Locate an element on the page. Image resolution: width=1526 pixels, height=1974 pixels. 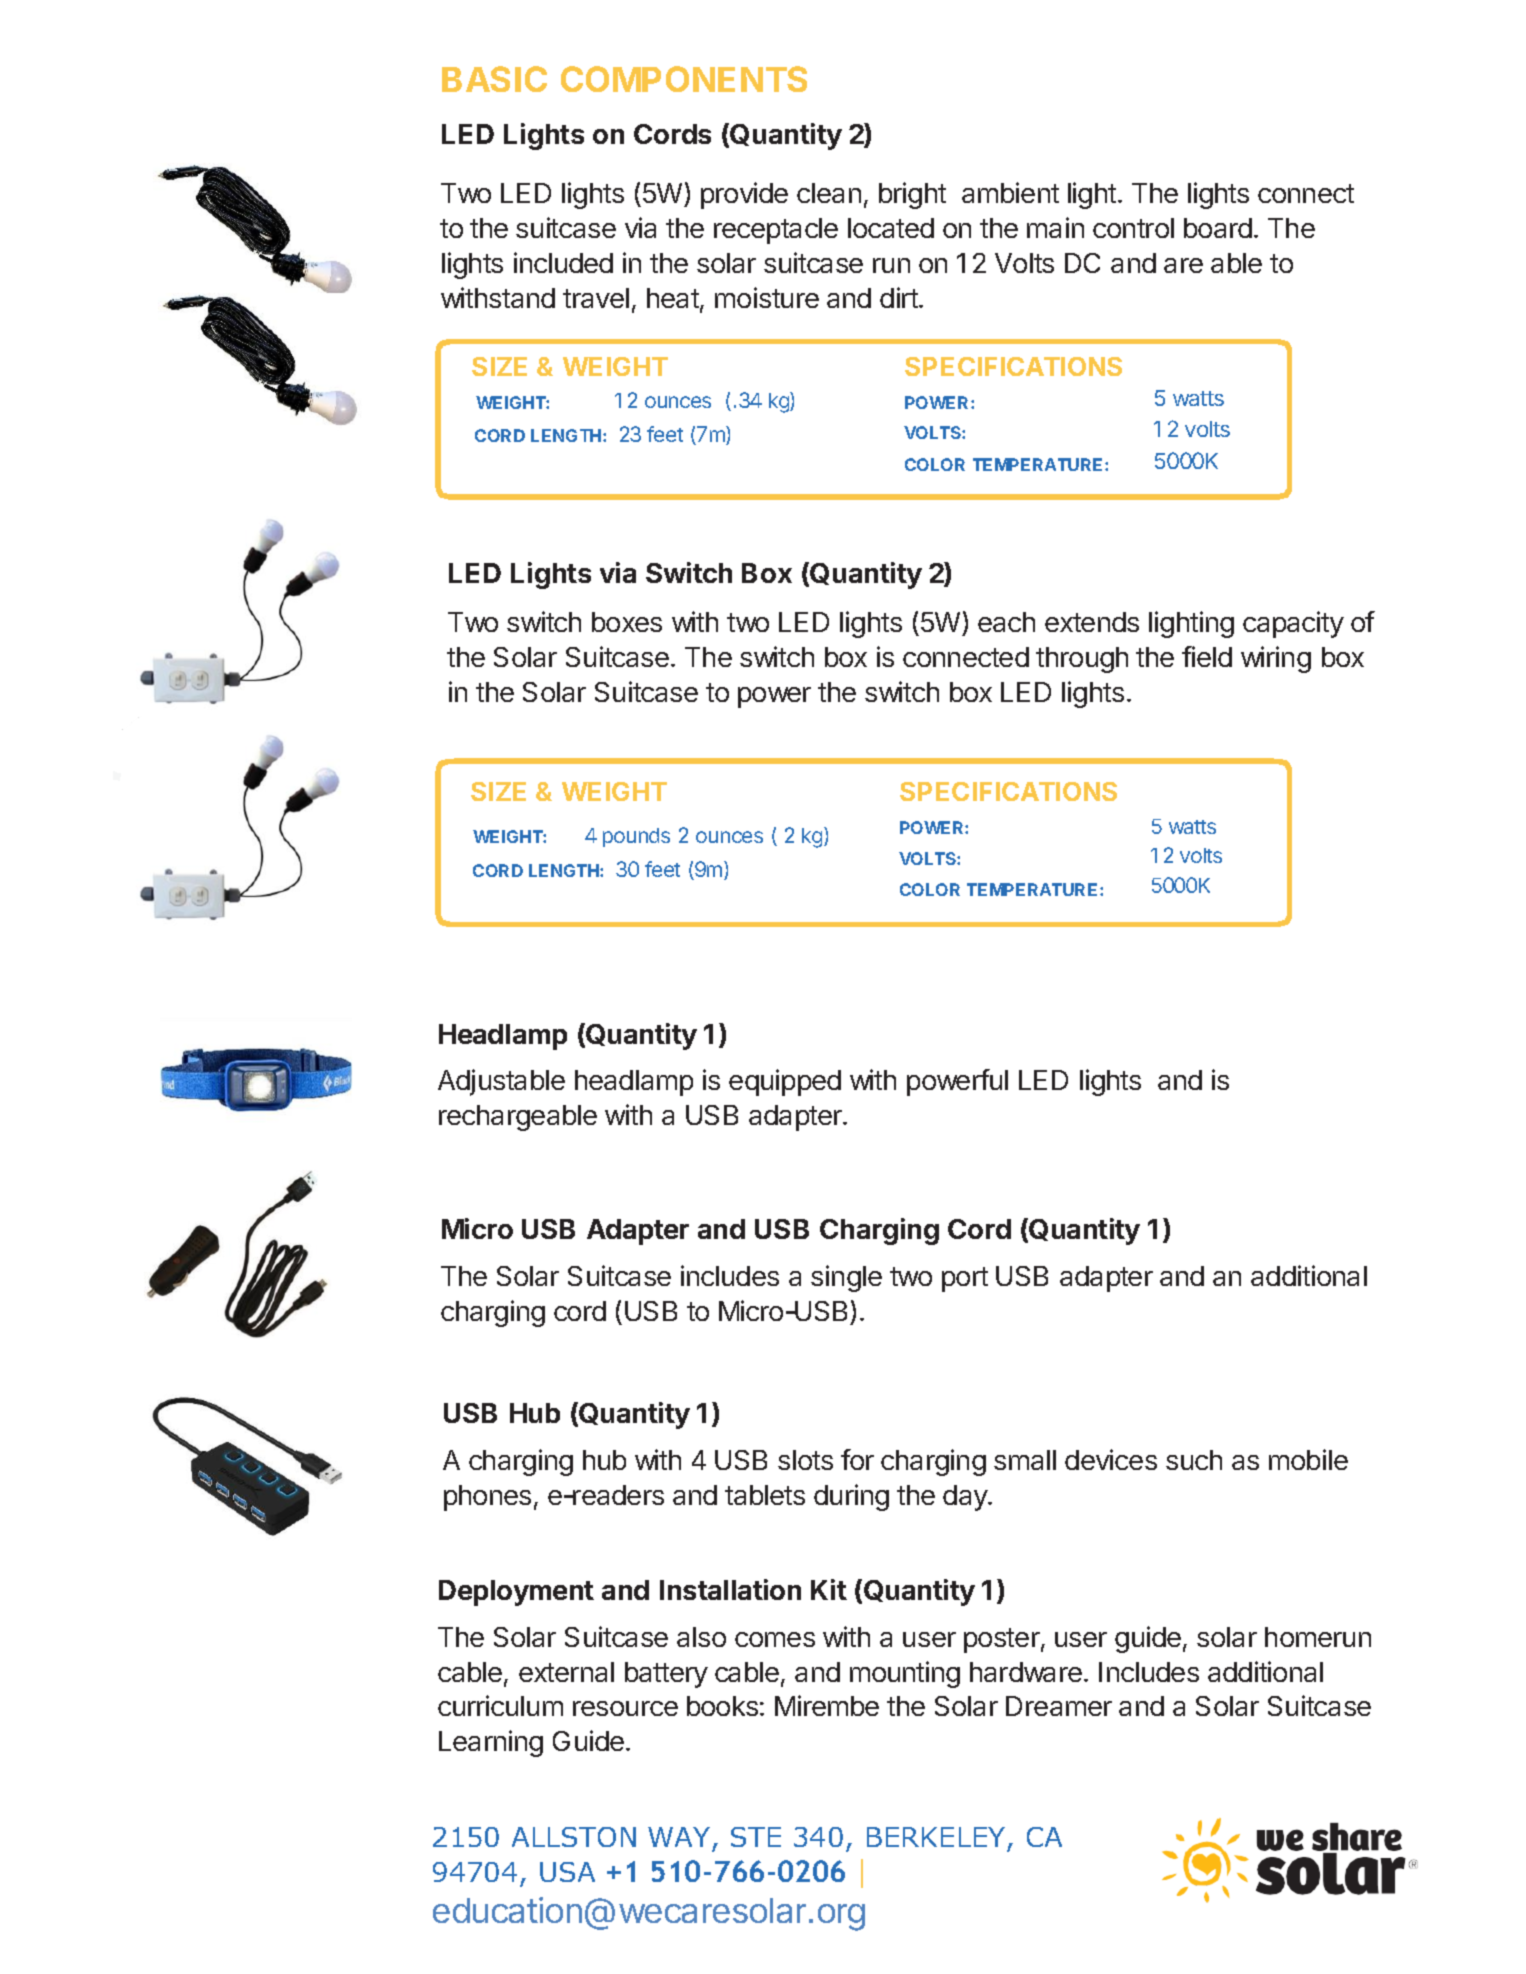
boxes is located at coordinates (627, 622).
